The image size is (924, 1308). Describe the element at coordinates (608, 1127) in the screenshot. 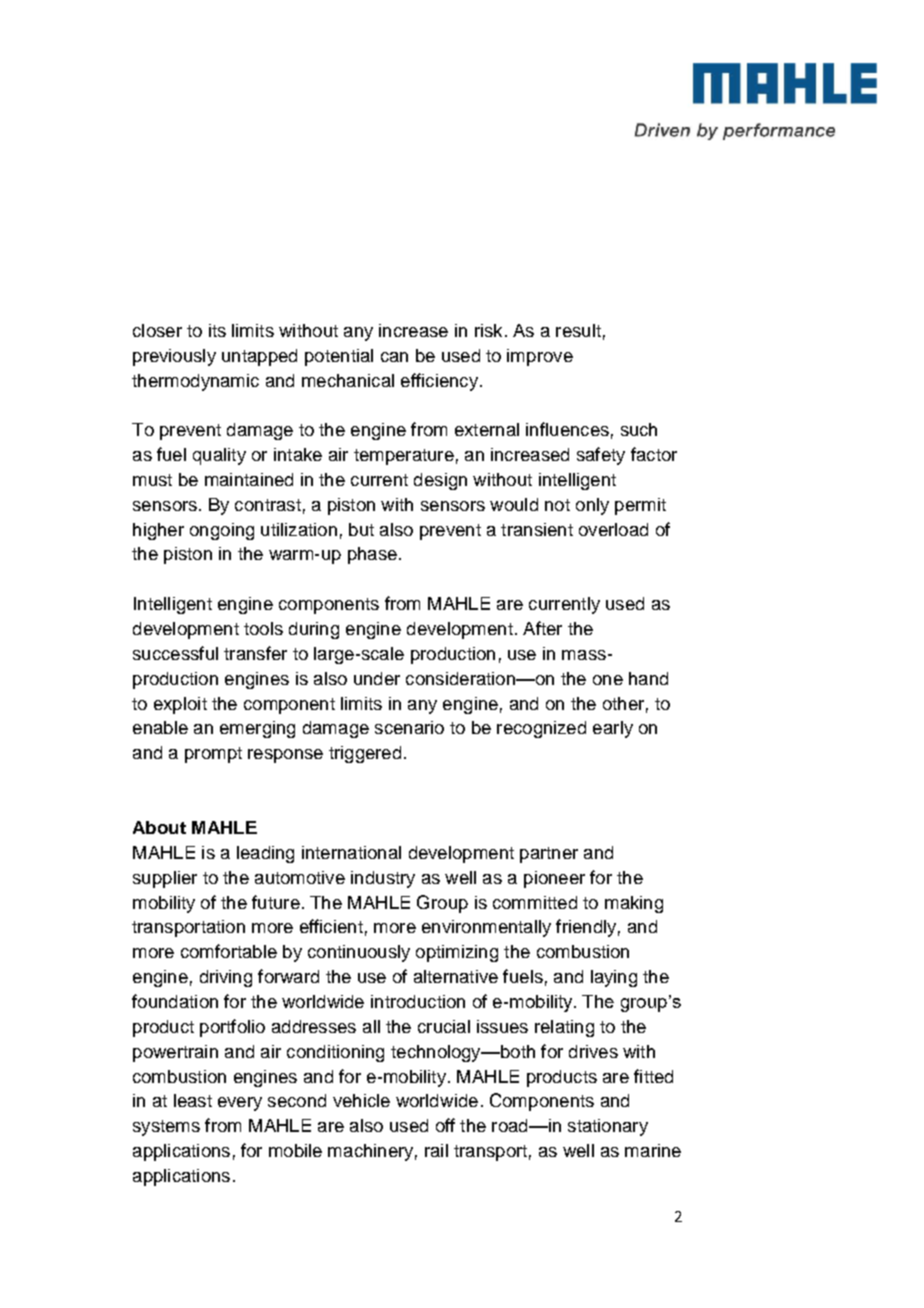

I see `stationary` at that location.
